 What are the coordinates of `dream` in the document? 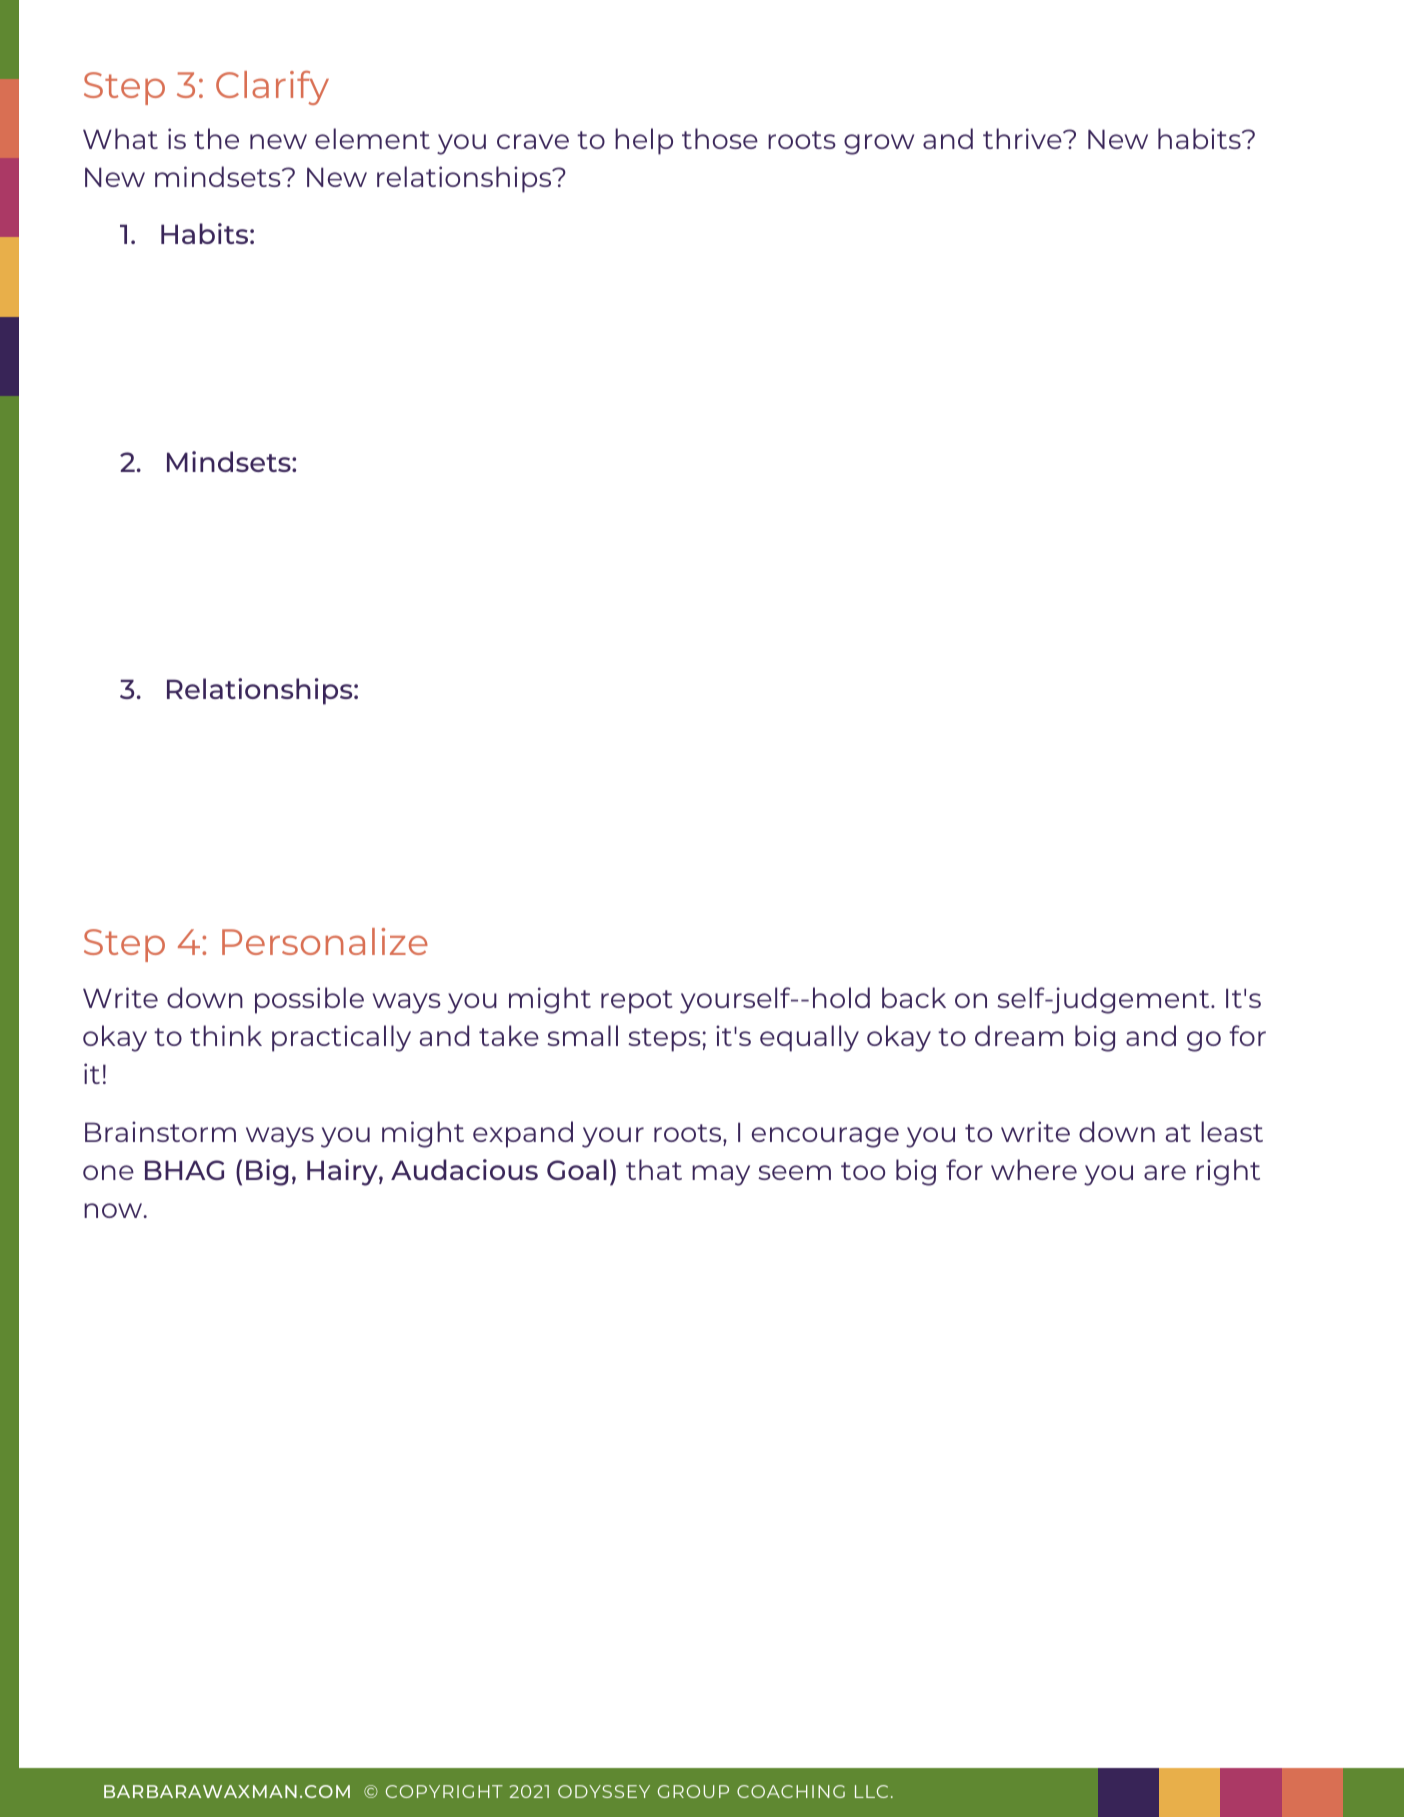 It's located at (1019, 1035).
